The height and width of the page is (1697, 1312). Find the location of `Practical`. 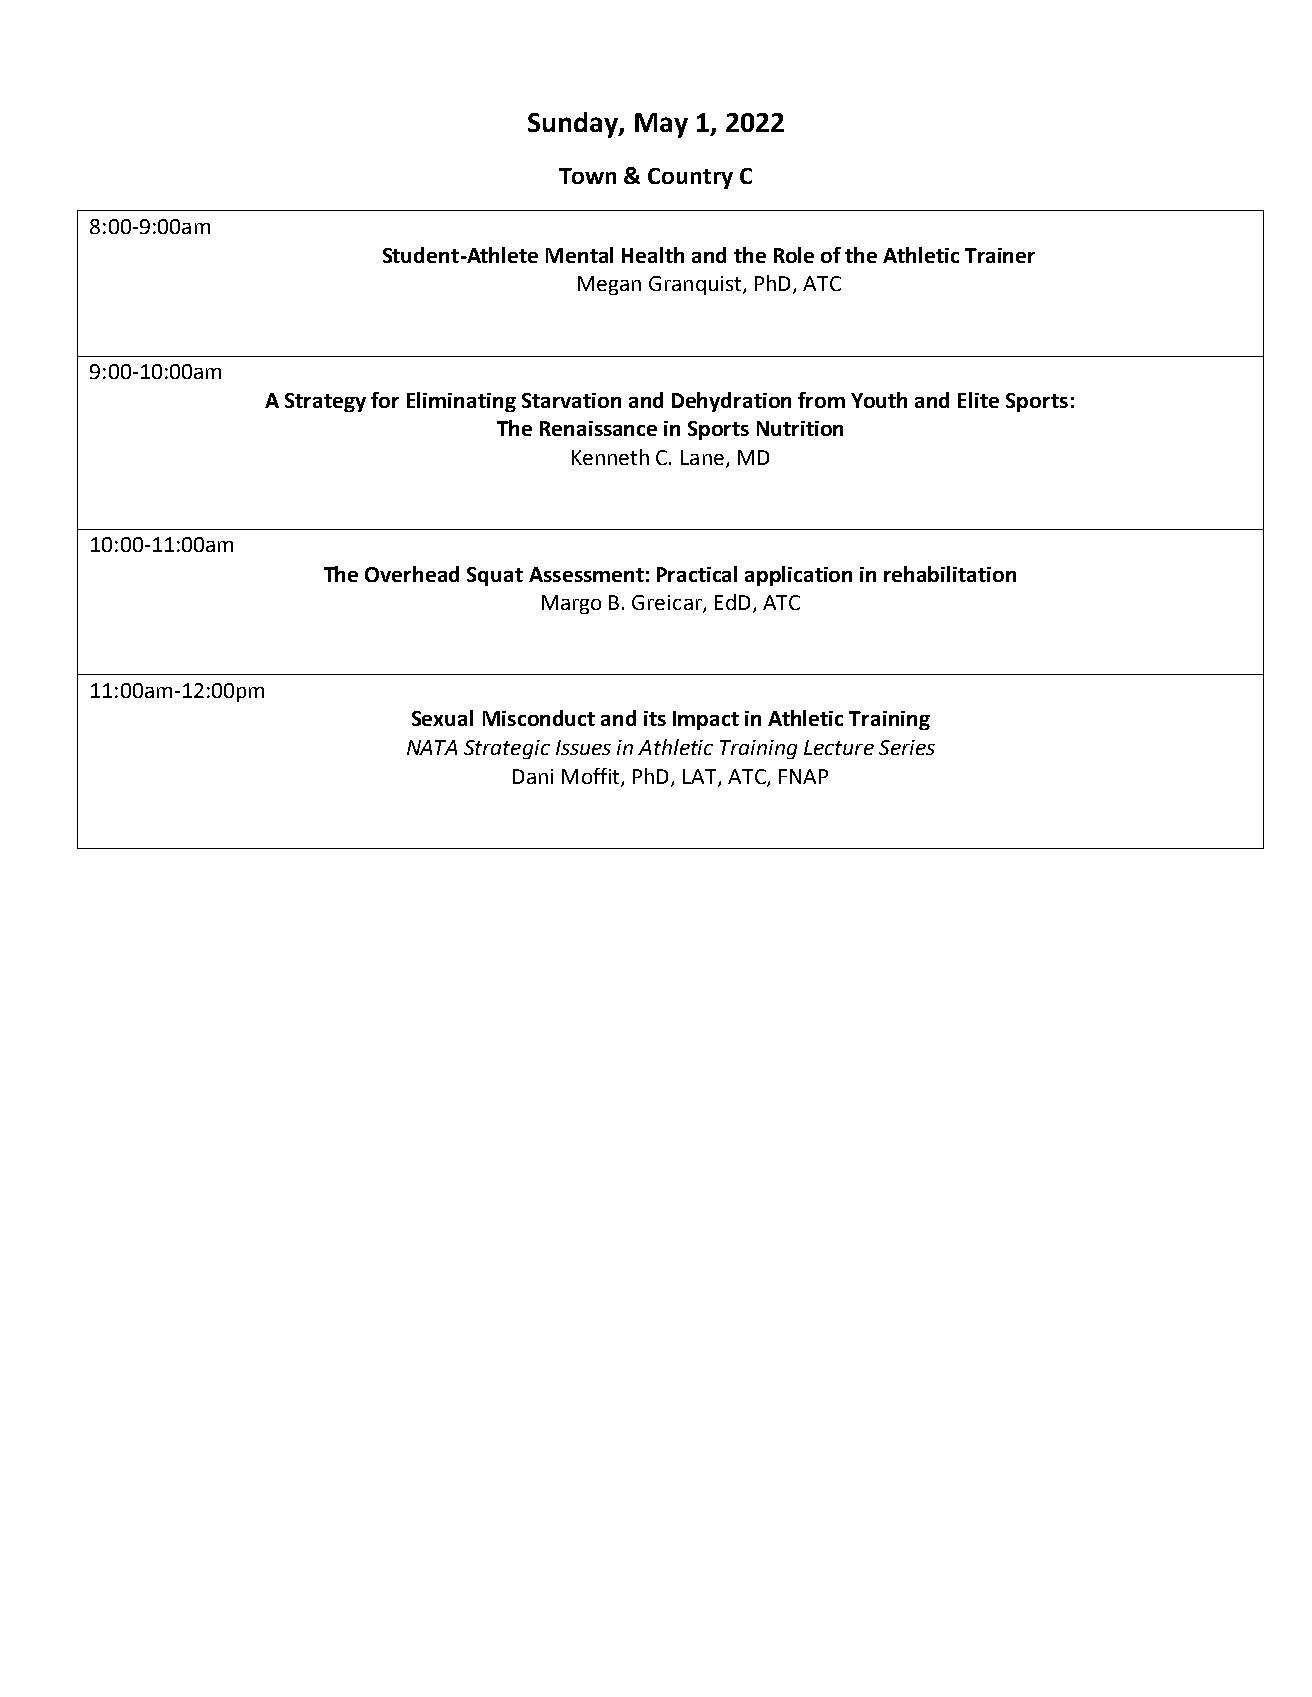

Practical is located at coordinates (697, 574).
